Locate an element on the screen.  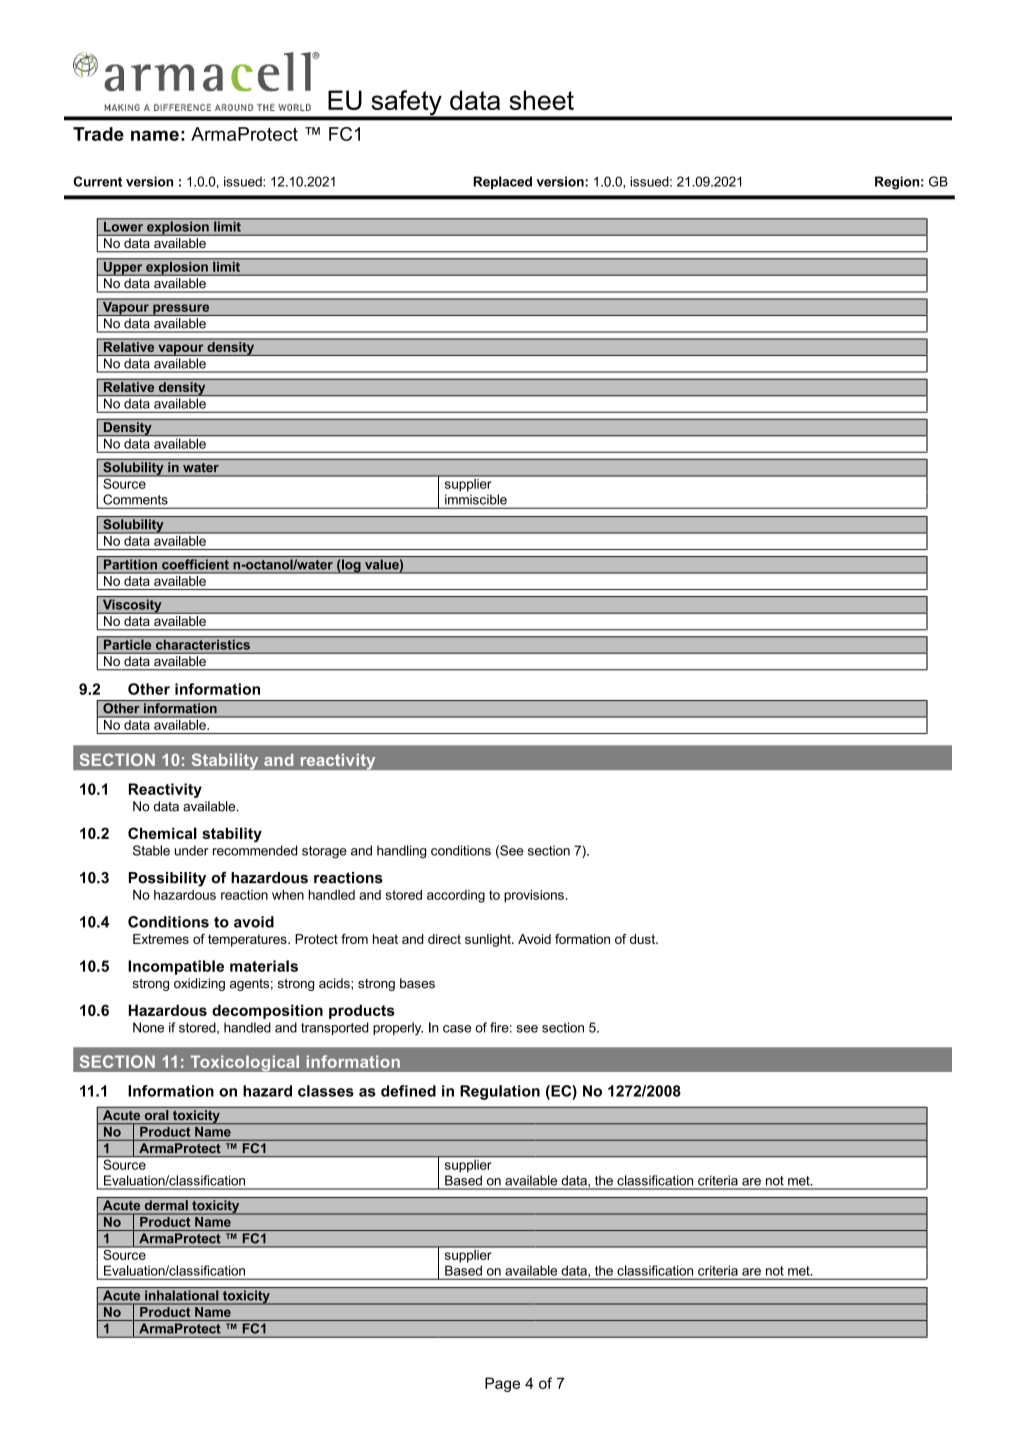
classes is located at coordinates (326, 1091).
